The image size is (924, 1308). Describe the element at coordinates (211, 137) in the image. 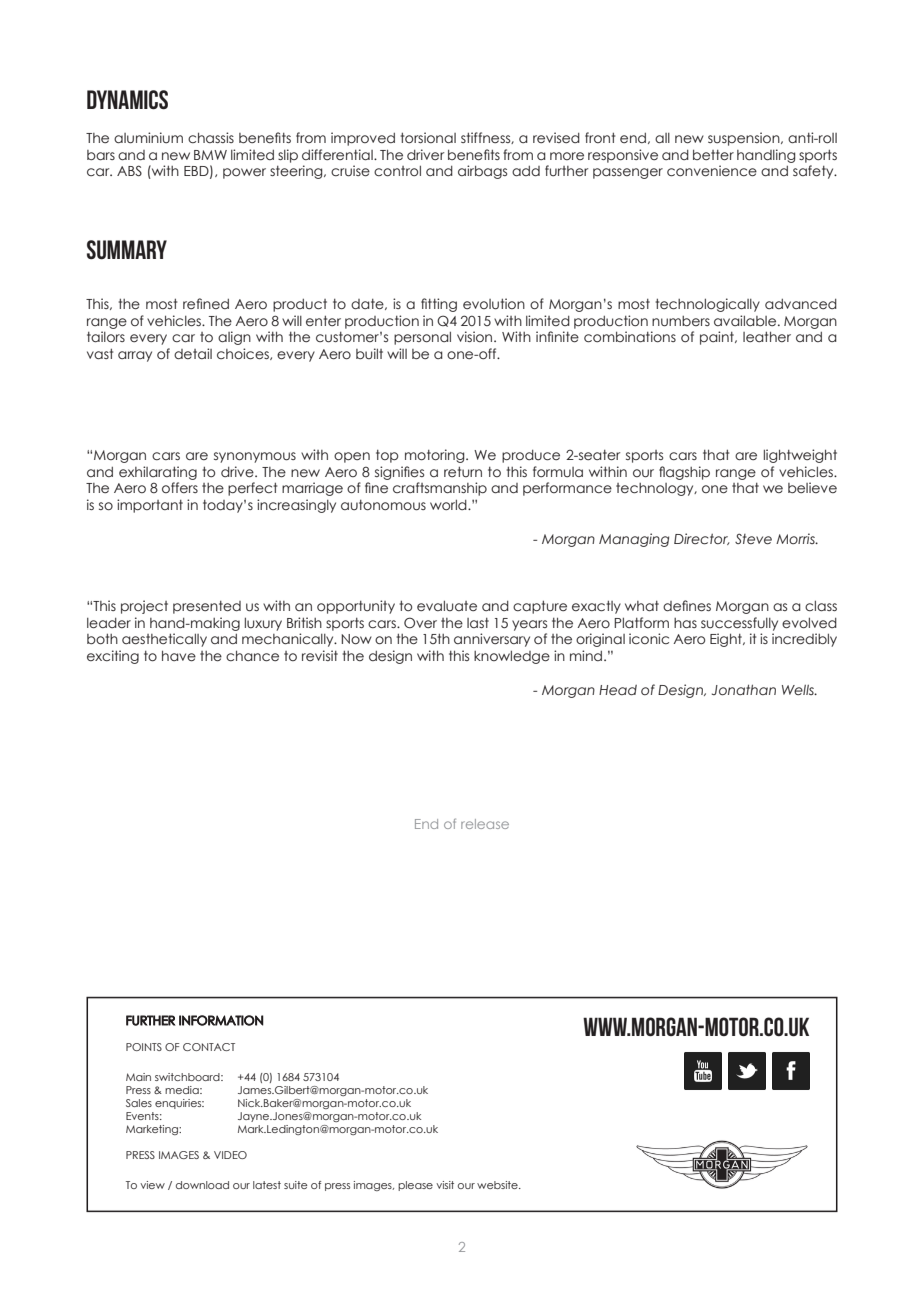

I see `chassis` at that location.
